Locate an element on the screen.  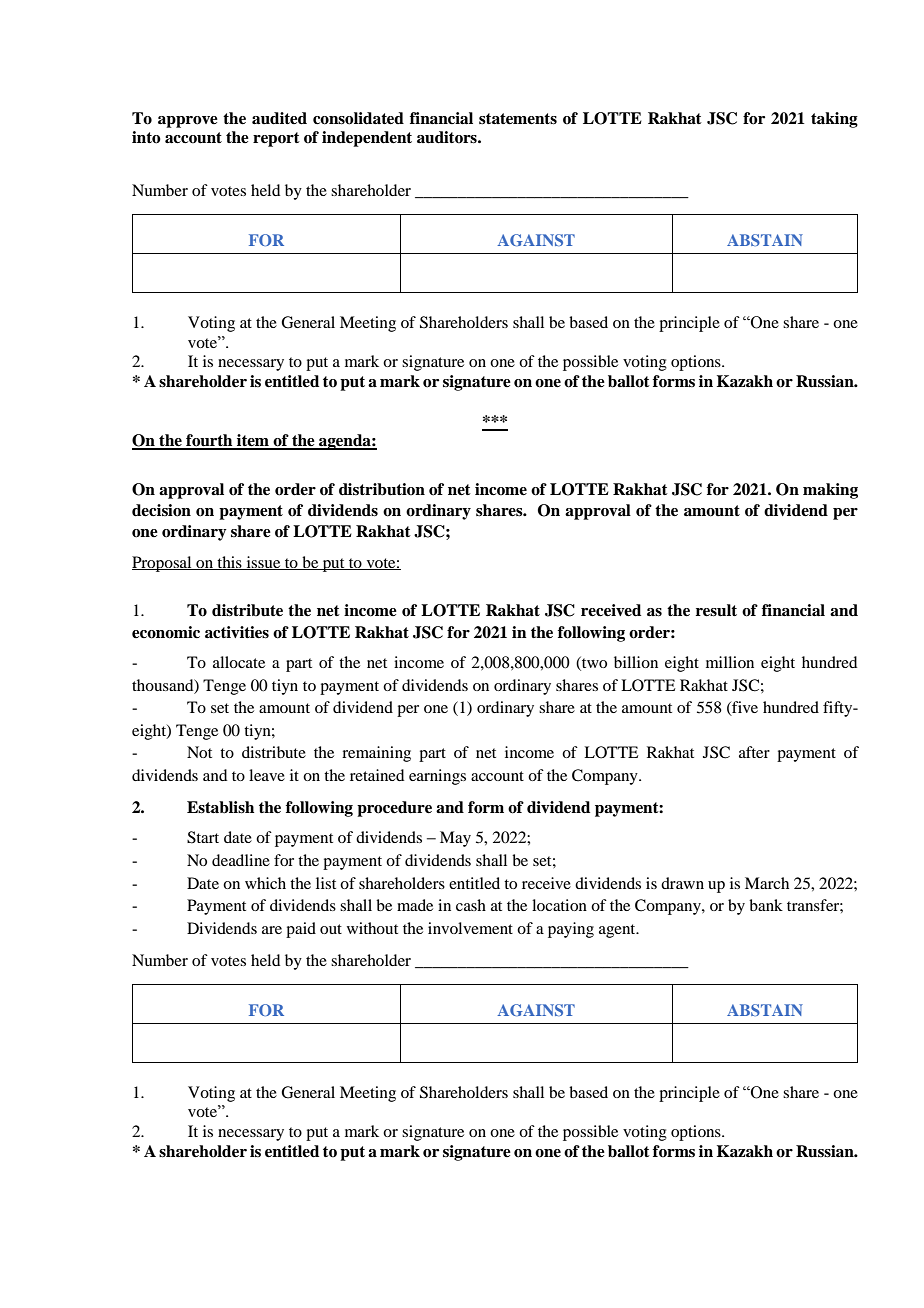
Not is located at coordinates (199, 752).
